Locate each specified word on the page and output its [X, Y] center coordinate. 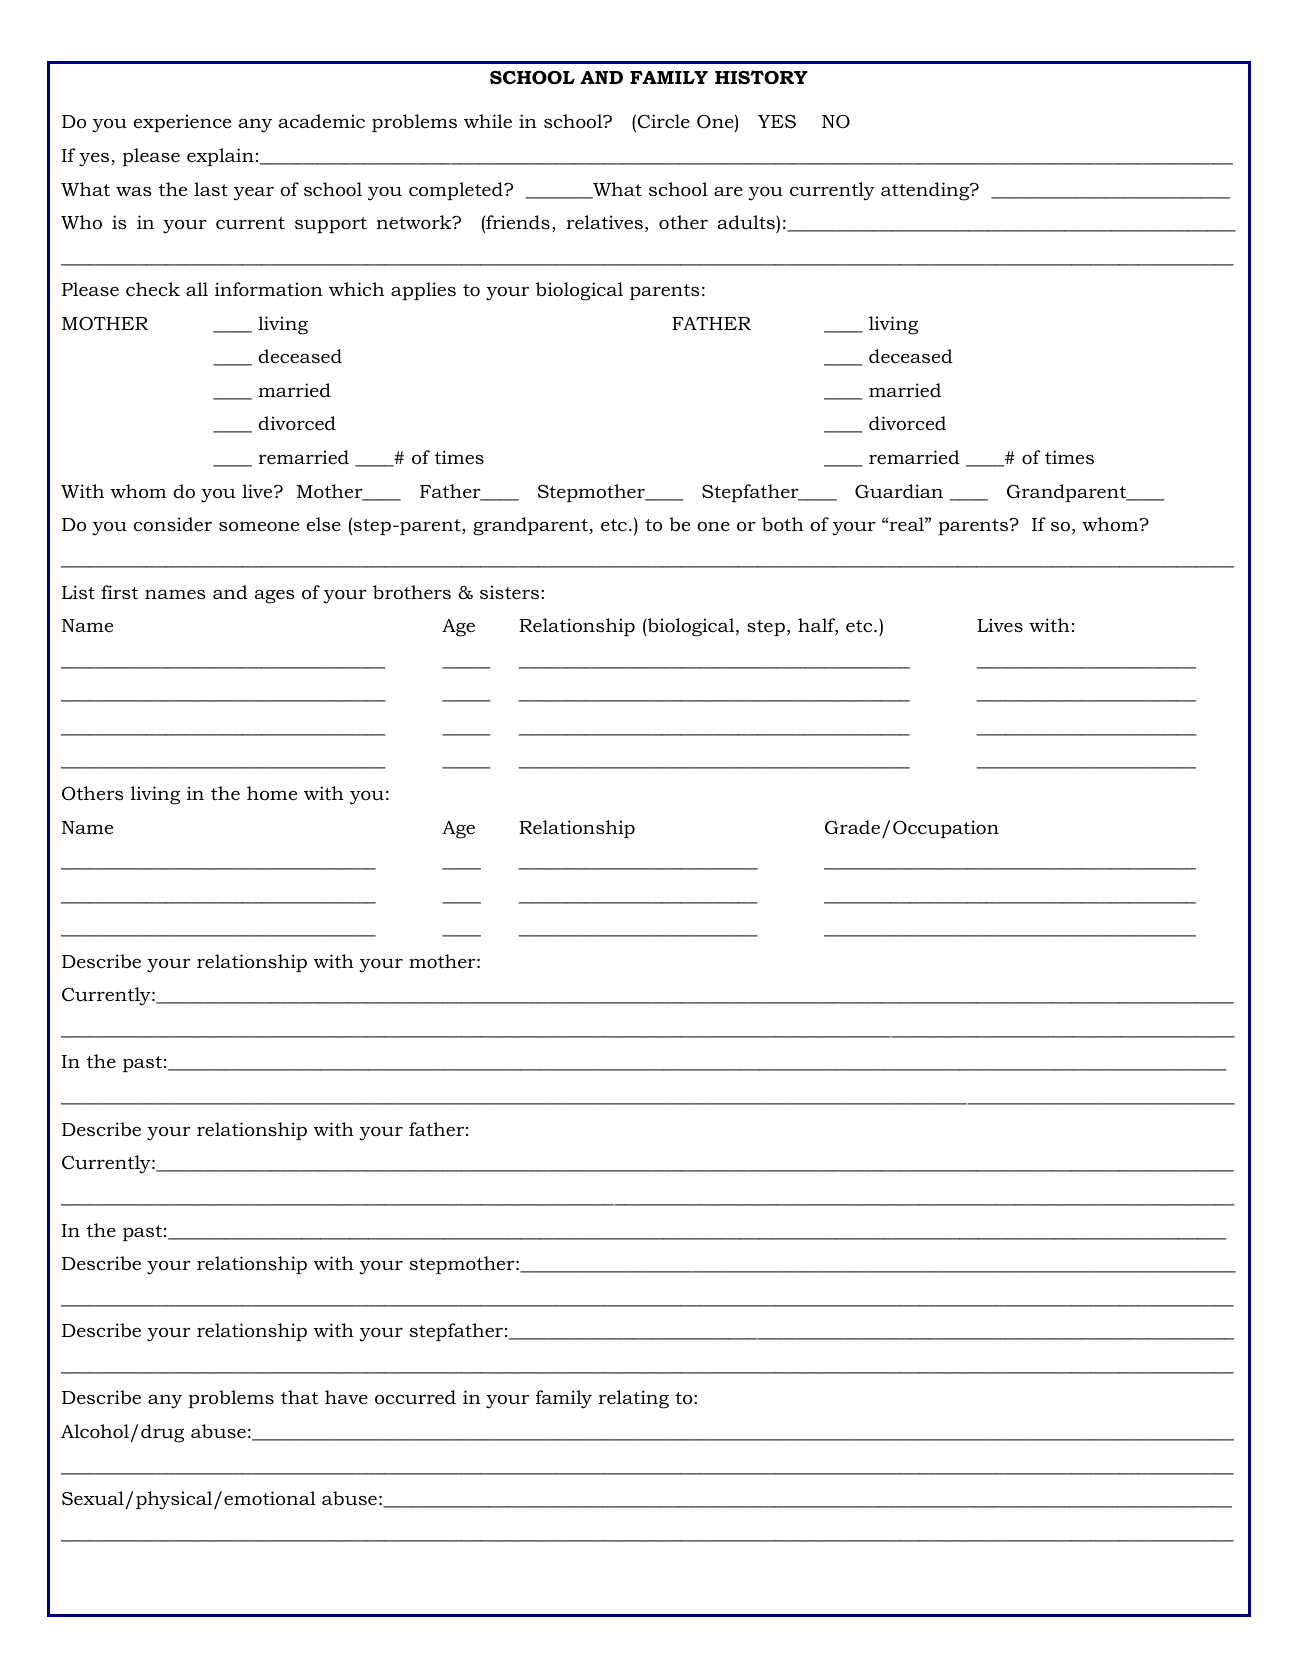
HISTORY [761, 77]
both [783, 524]
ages [274, 597]
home [272, 793]
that [299, 1397]
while [488, 121]
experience [182, 123]
